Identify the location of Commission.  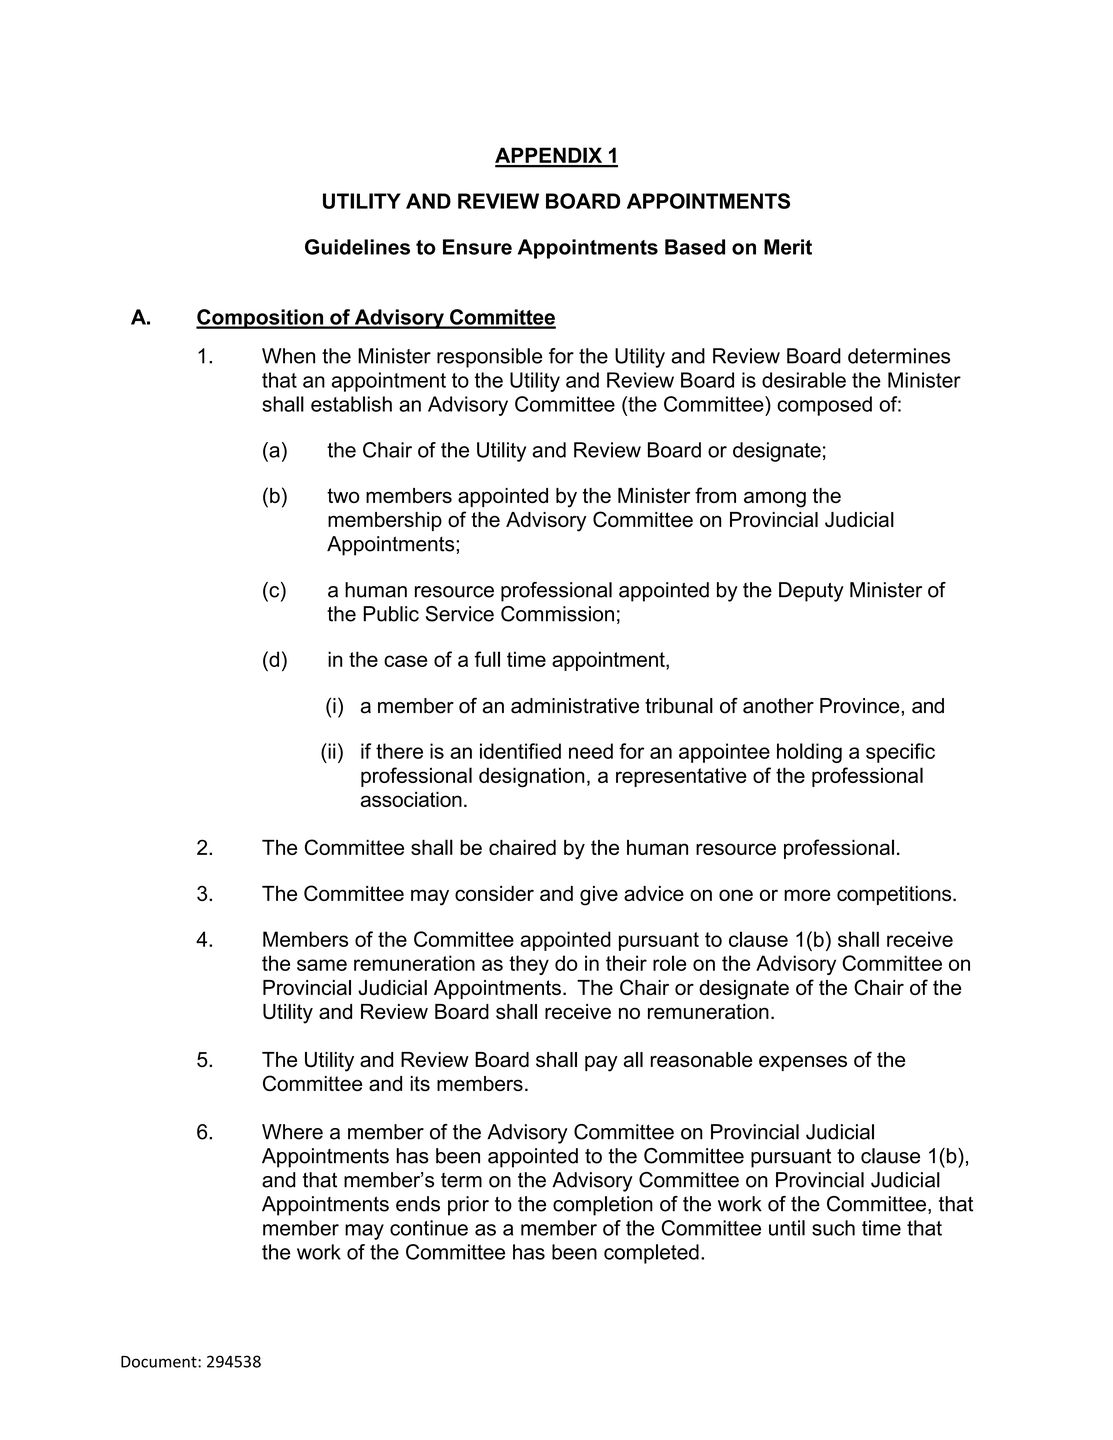
(557, 614).
